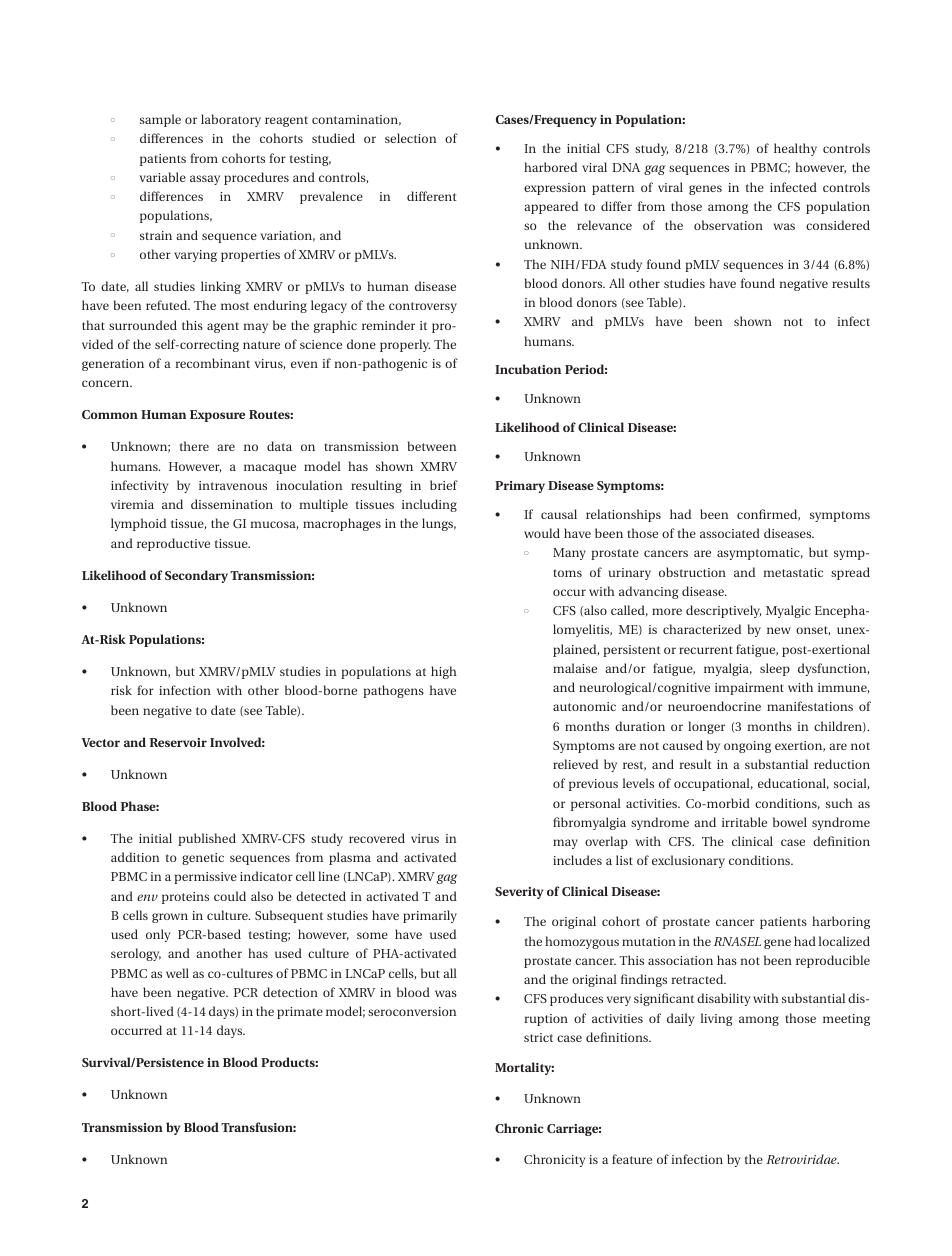 The width and height of the screenshot is (952, 1256). I want to click on primate, so click(300, 1013).
